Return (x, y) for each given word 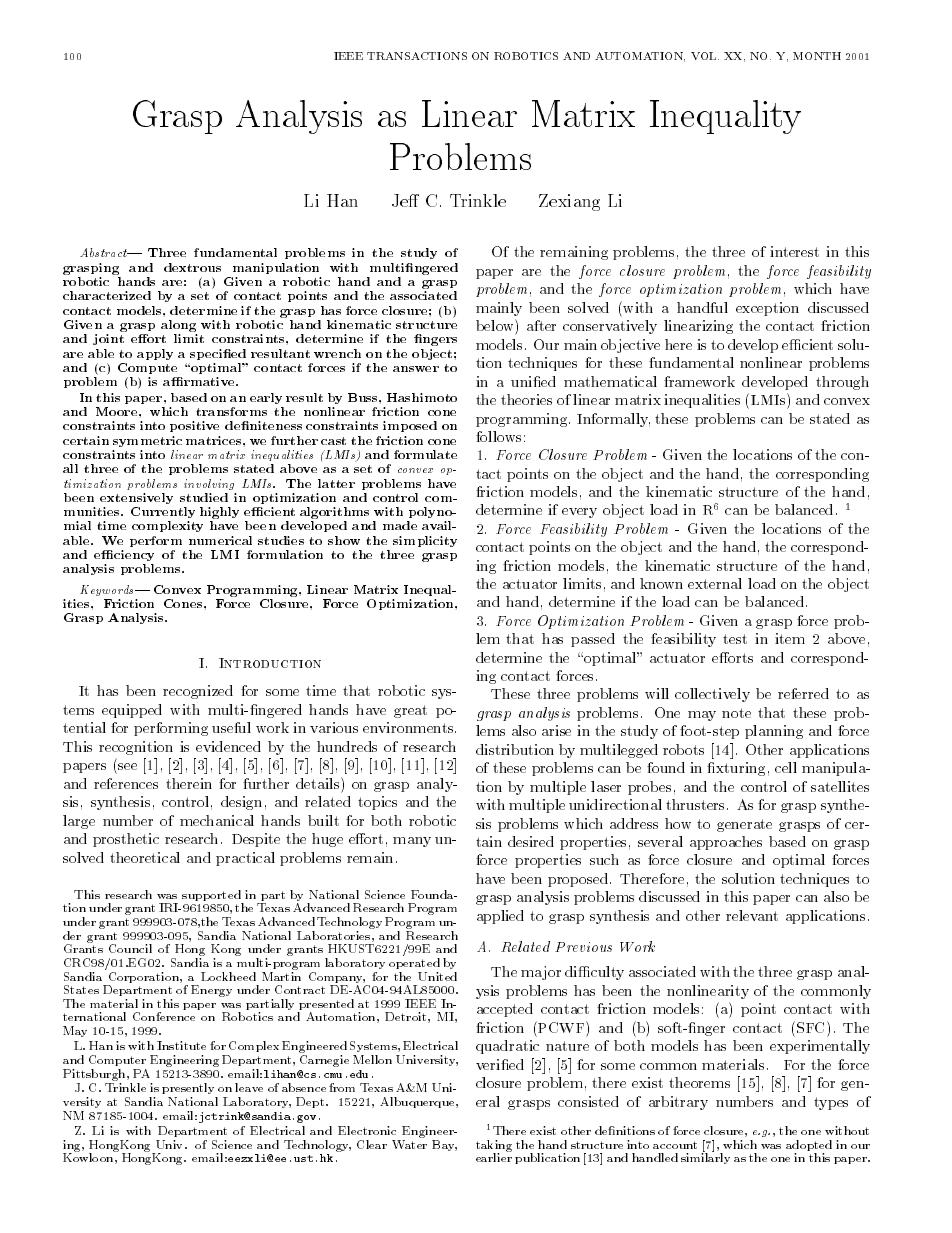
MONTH (817, 56)
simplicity (425, 541)
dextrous (192, 267)
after (541, 325)
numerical (220, 540)
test (735, 639)
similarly (705, 1157)
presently (189, 1090)
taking (494, 1147)
